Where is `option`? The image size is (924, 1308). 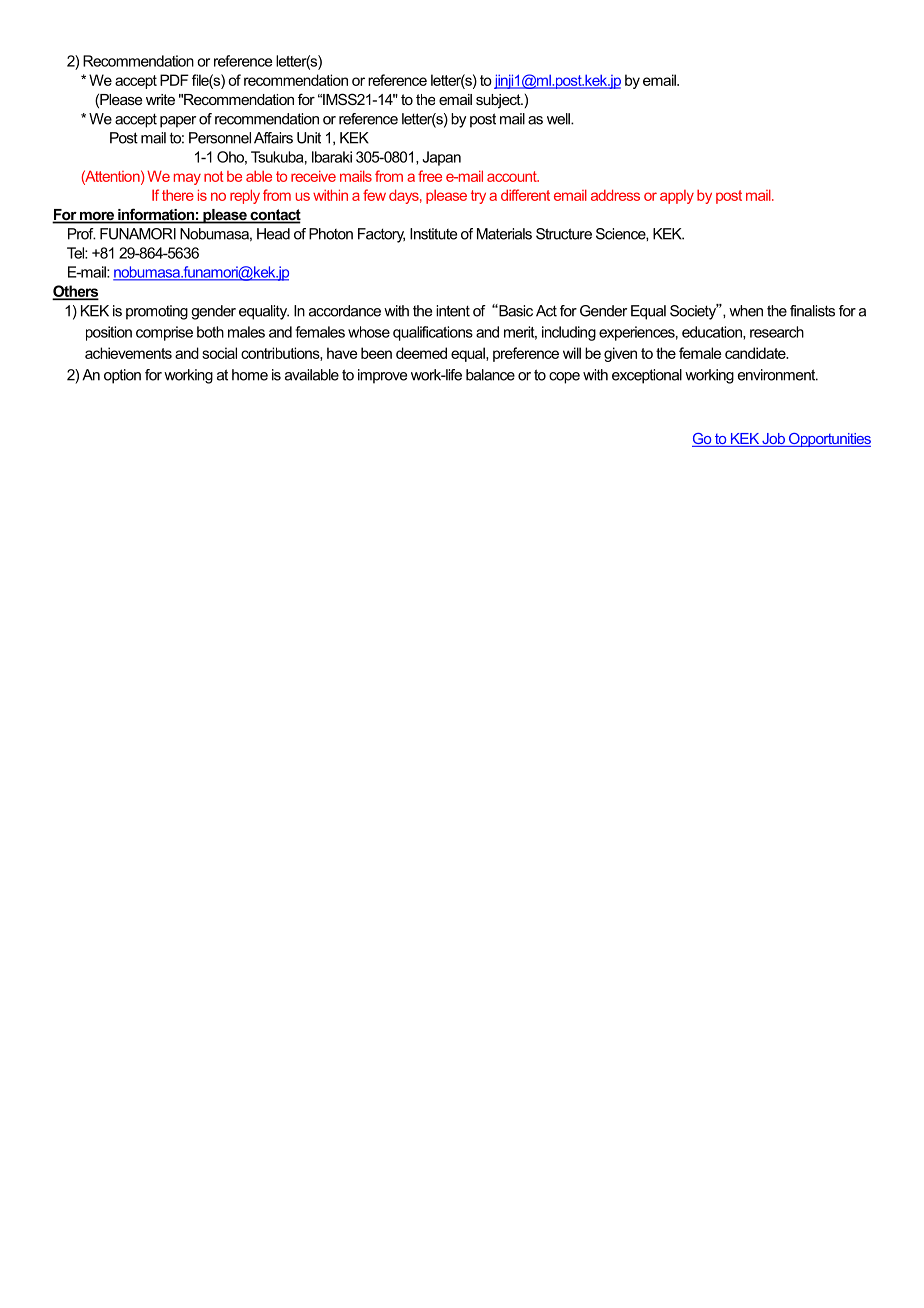 option is located at coordinates (122, 376).
